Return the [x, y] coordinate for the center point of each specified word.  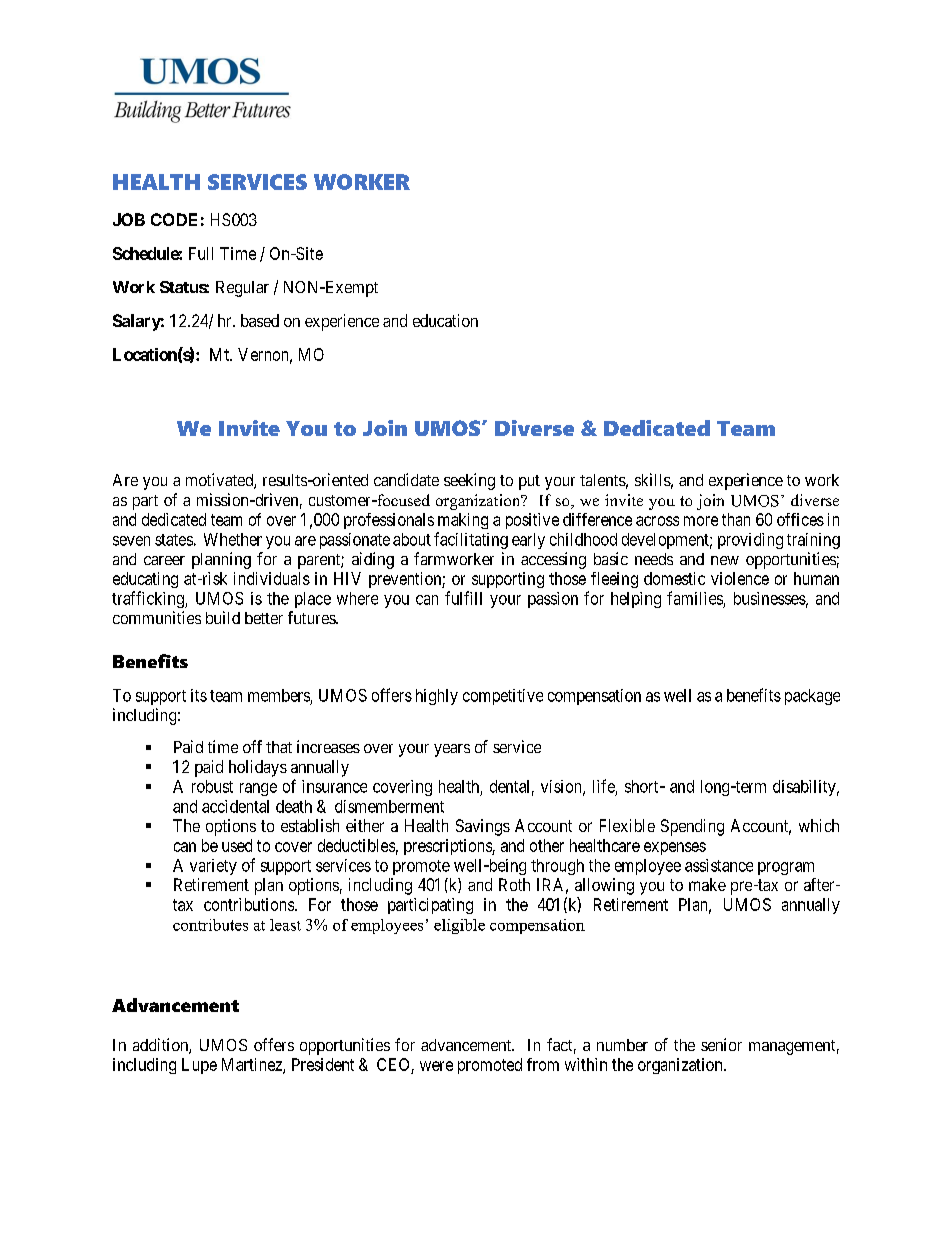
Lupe [199, 1066]
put [529, 482]
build [223, 617]
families [695, 598]
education [445, 320]
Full [201, 253]
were [436, 1066]
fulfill [463, 598]
